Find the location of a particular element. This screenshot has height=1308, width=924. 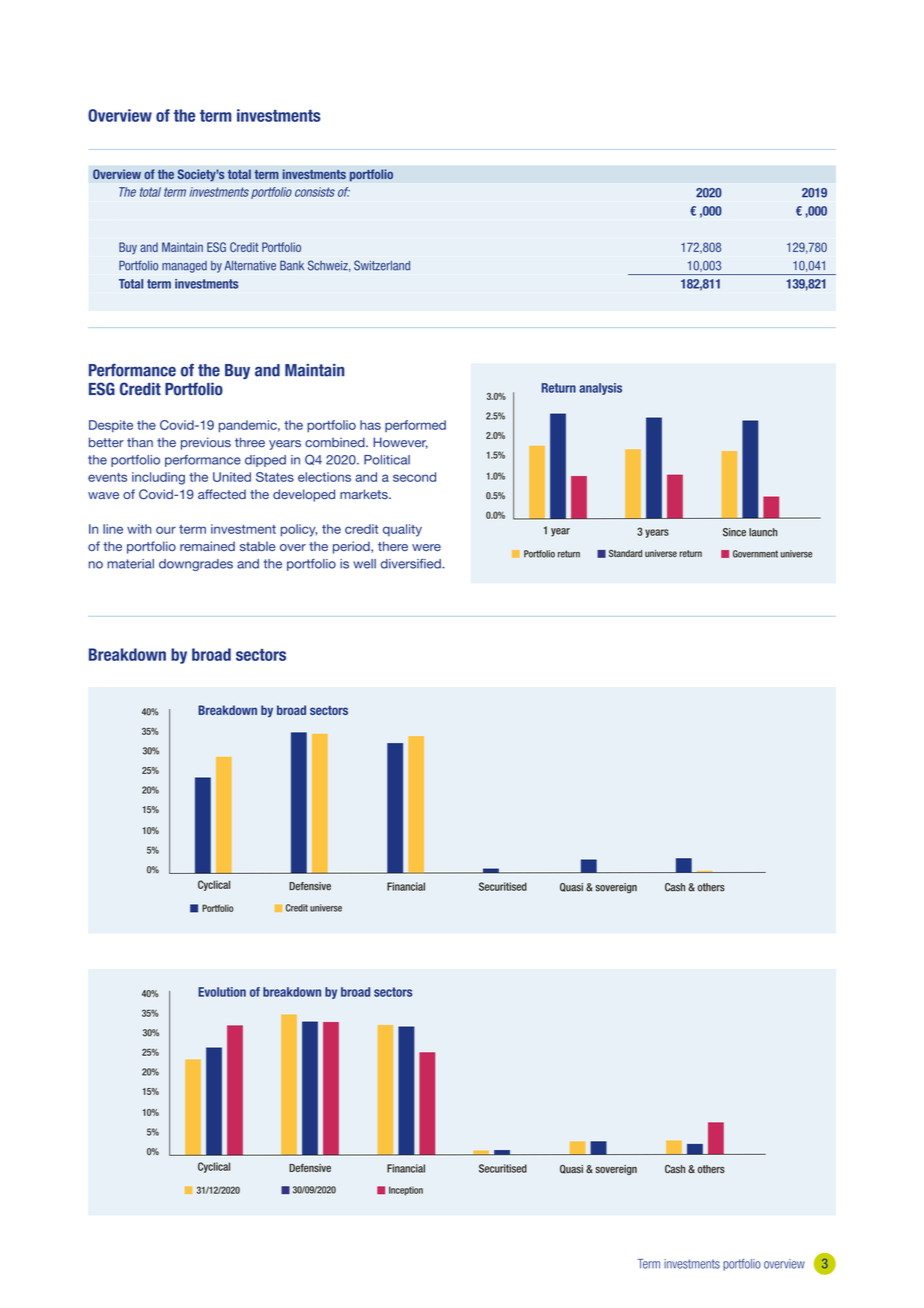

Switzerland is located at coordinates (382, 265).
